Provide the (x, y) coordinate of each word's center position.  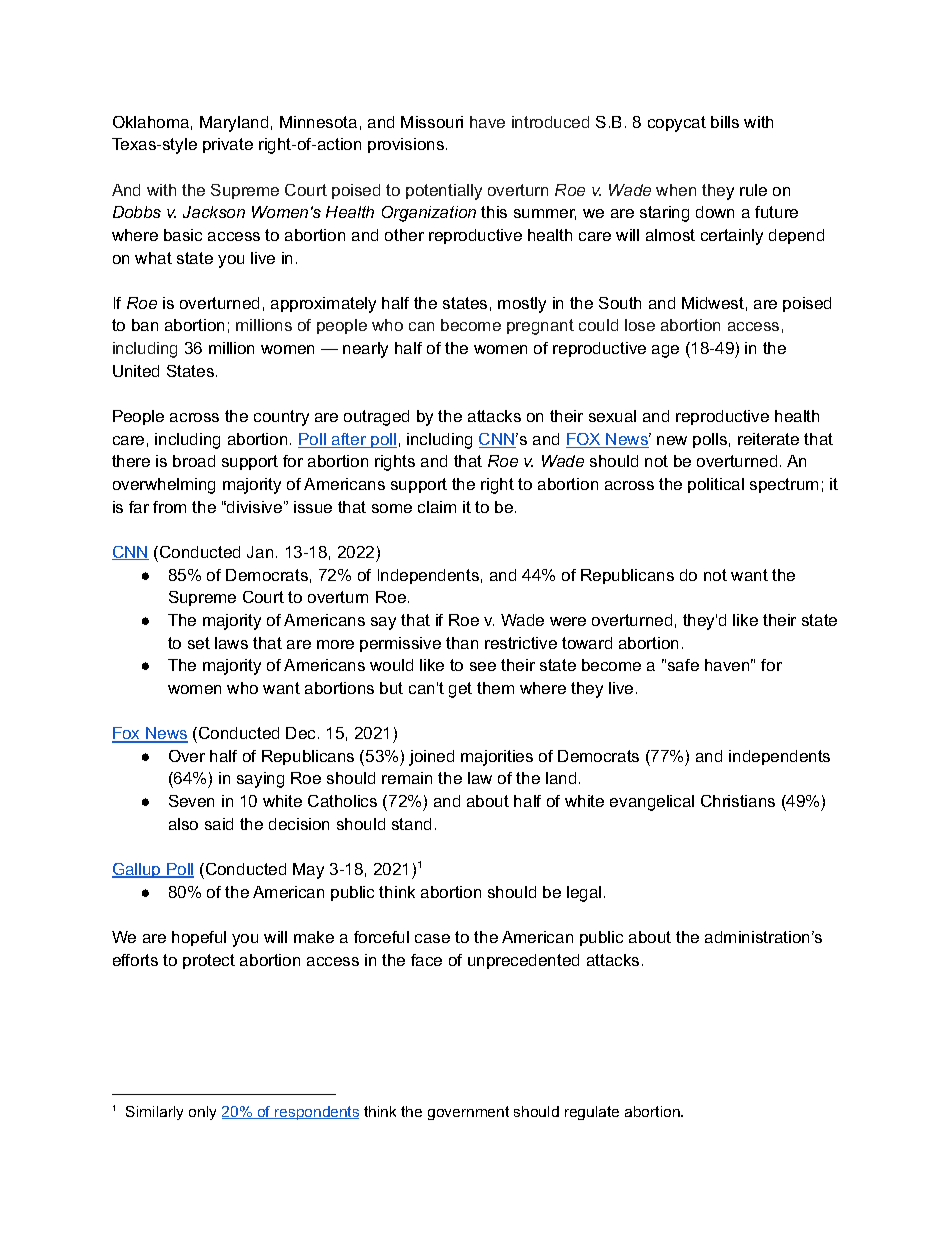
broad (194, 461)
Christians (738, 801)
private (228, 145)
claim (437, 507)
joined (431, 758)
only (202, 1113)
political (716, 485)
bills (725, 122)
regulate (592, 1113)
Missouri (432, 122)
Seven (191, 801)
